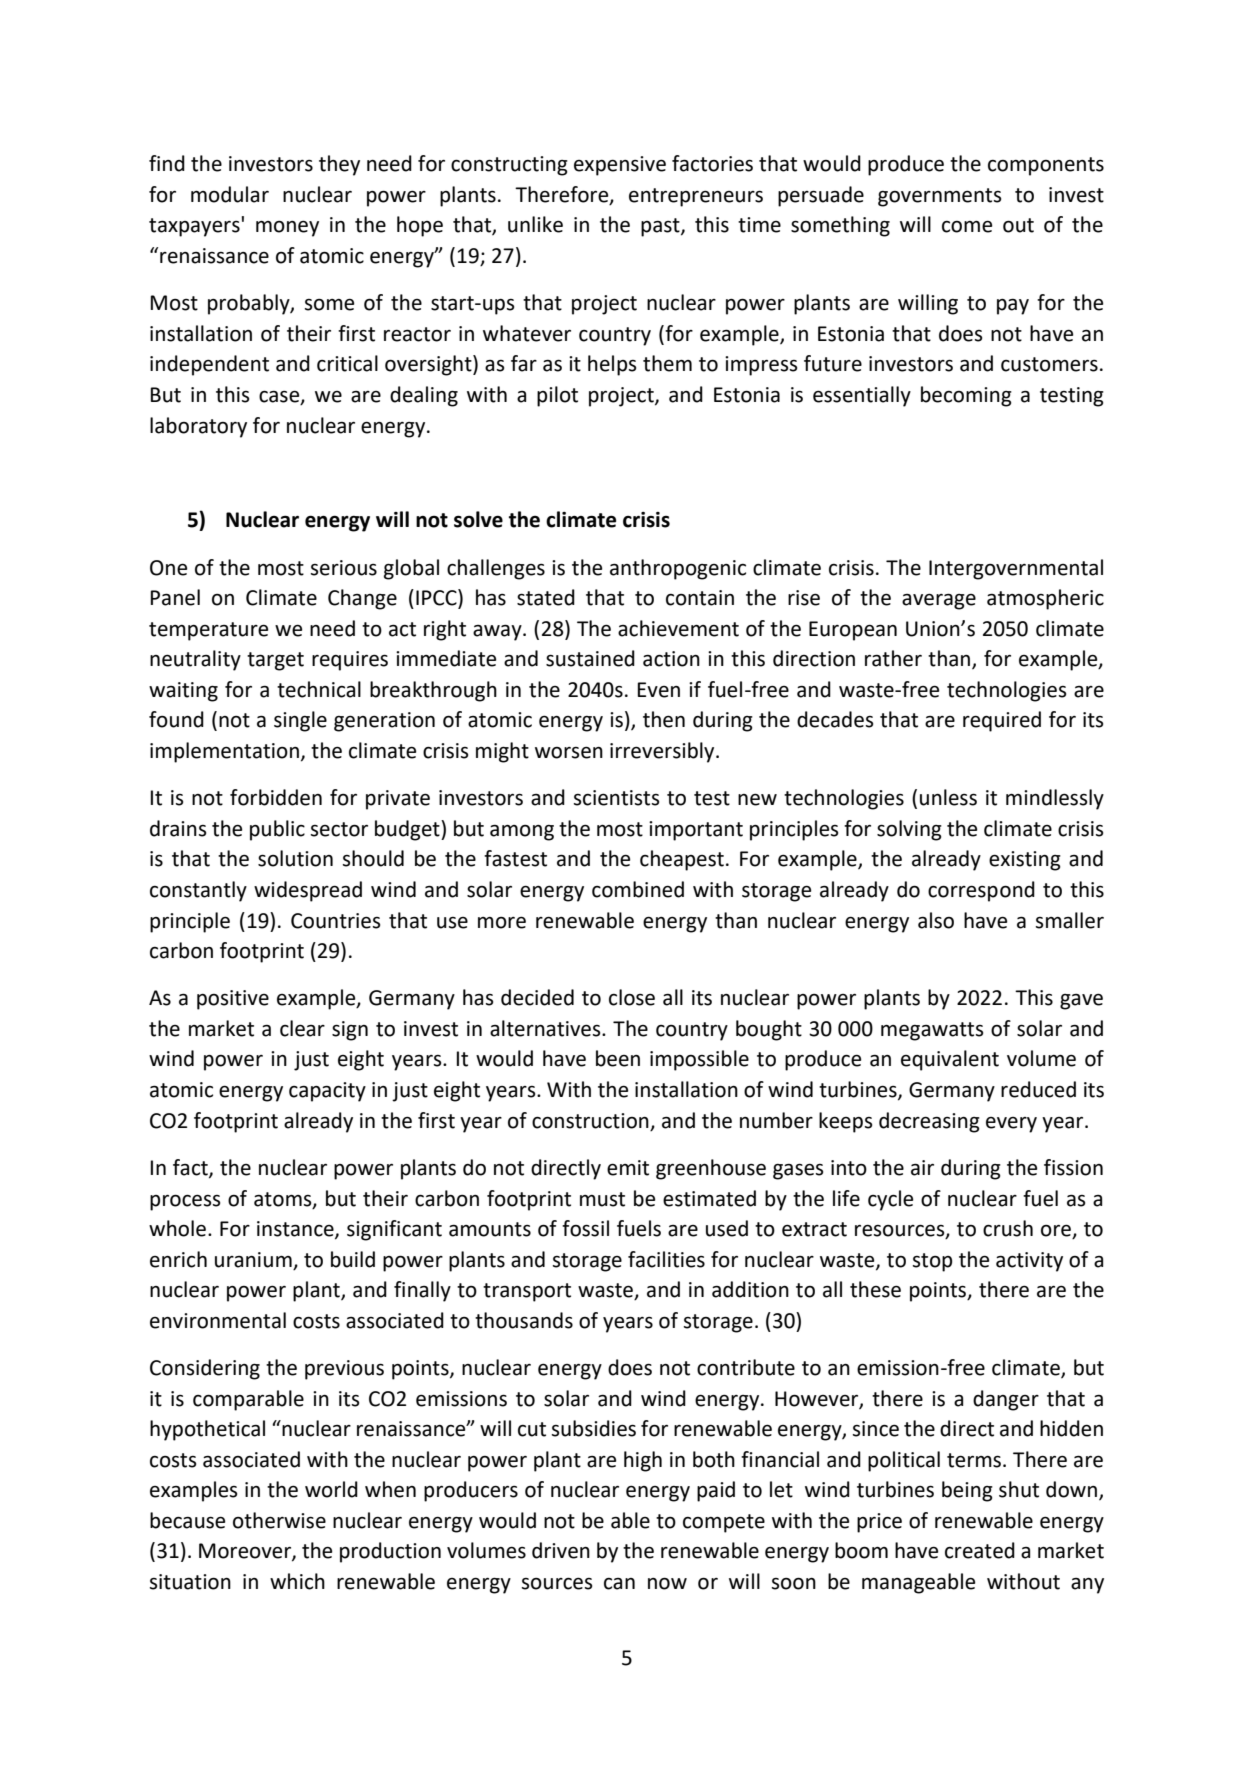  What do you see at coordinates (561, 1550) in the screenshot?
I see `driven` at bounding box center [561, 1550].
